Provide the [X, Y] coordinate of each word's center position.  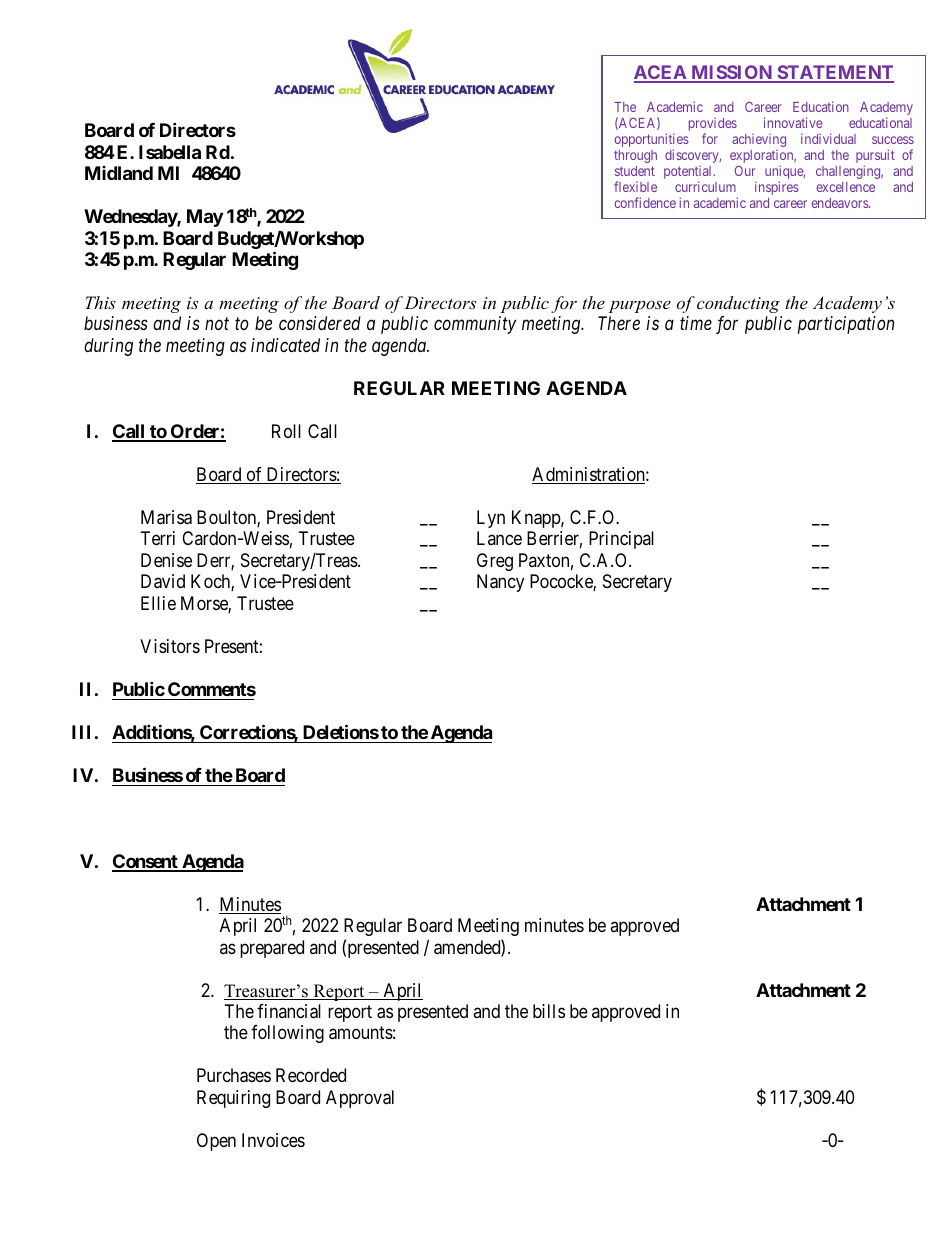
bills [549, 1011]
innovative [793, 122]
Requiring [233, 1099]
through [635, 156]
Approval [360, 1099]
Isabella [170, 152]
